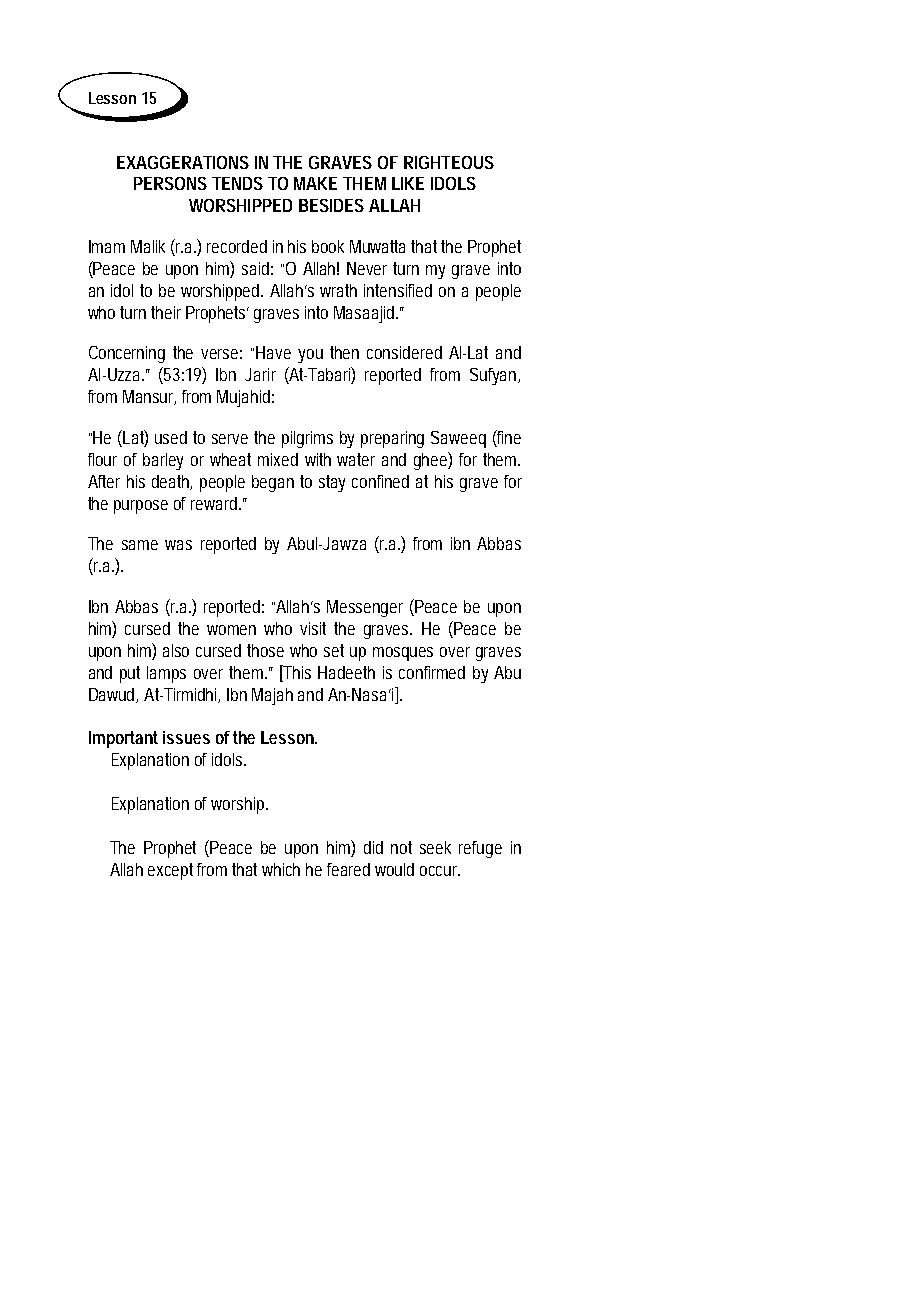 The width and height of the image is (924, 1308). What do you see at coordinates (398, 290) in the image?
I see `intensified` at bounding box center [398, 290].
